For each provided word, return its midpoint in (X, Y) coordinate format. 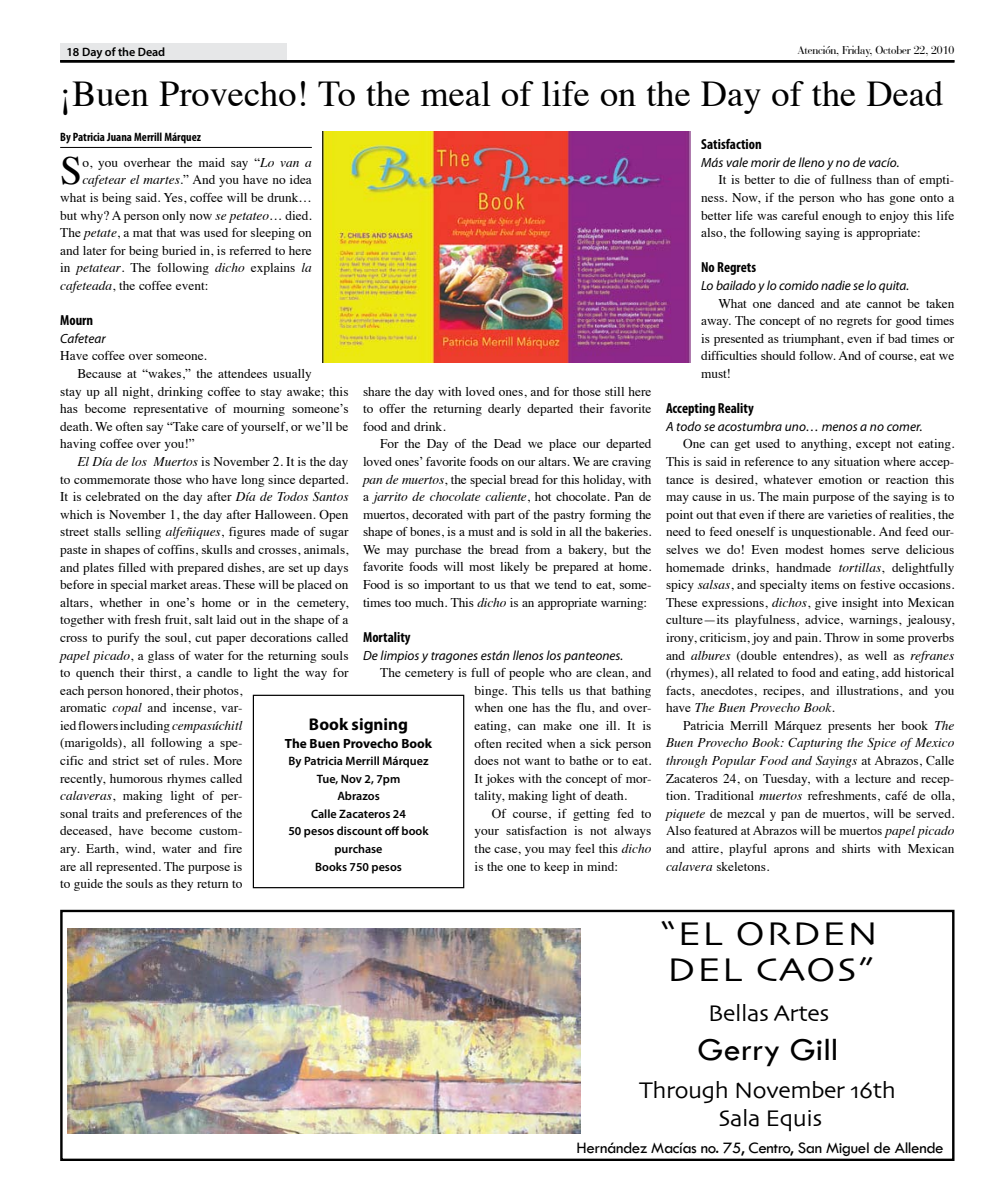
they (182, 885)
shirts (856, 848)
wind (139, 849)
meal (456, 93)
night (137, 393)
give (826, 604)
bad (897, 338)
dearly (504, 410)
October (893, 50)
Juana (119, 137)
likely (514, 568)
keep (556, 868)
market (168, 584)
